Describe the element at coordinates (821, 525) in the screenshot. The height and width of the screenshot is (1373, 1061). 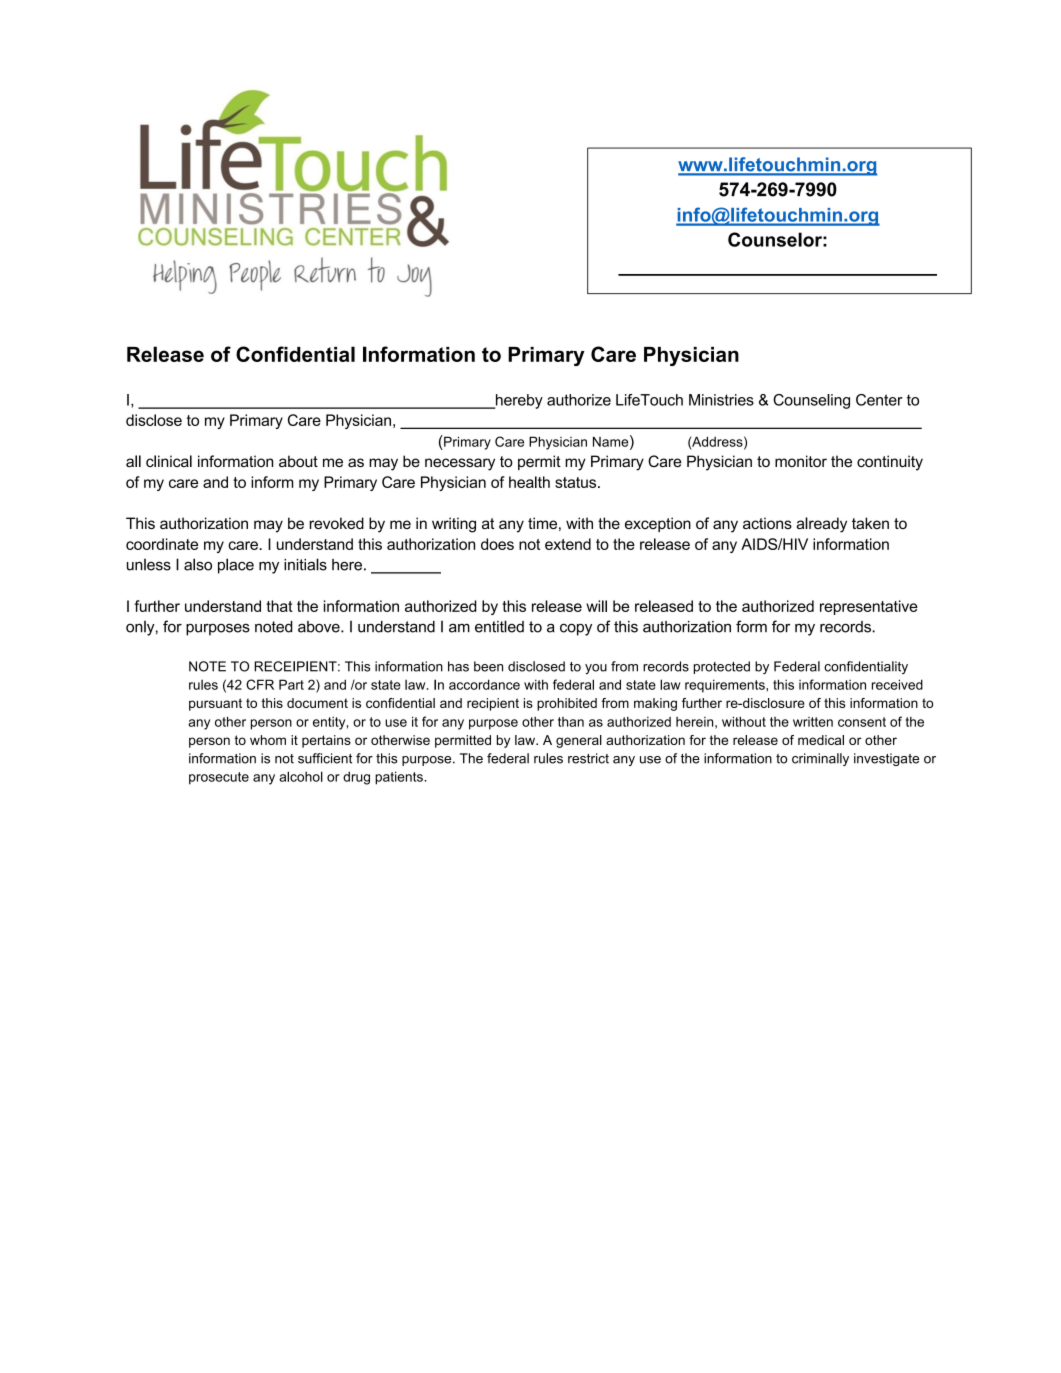
I see `already` at that location.
